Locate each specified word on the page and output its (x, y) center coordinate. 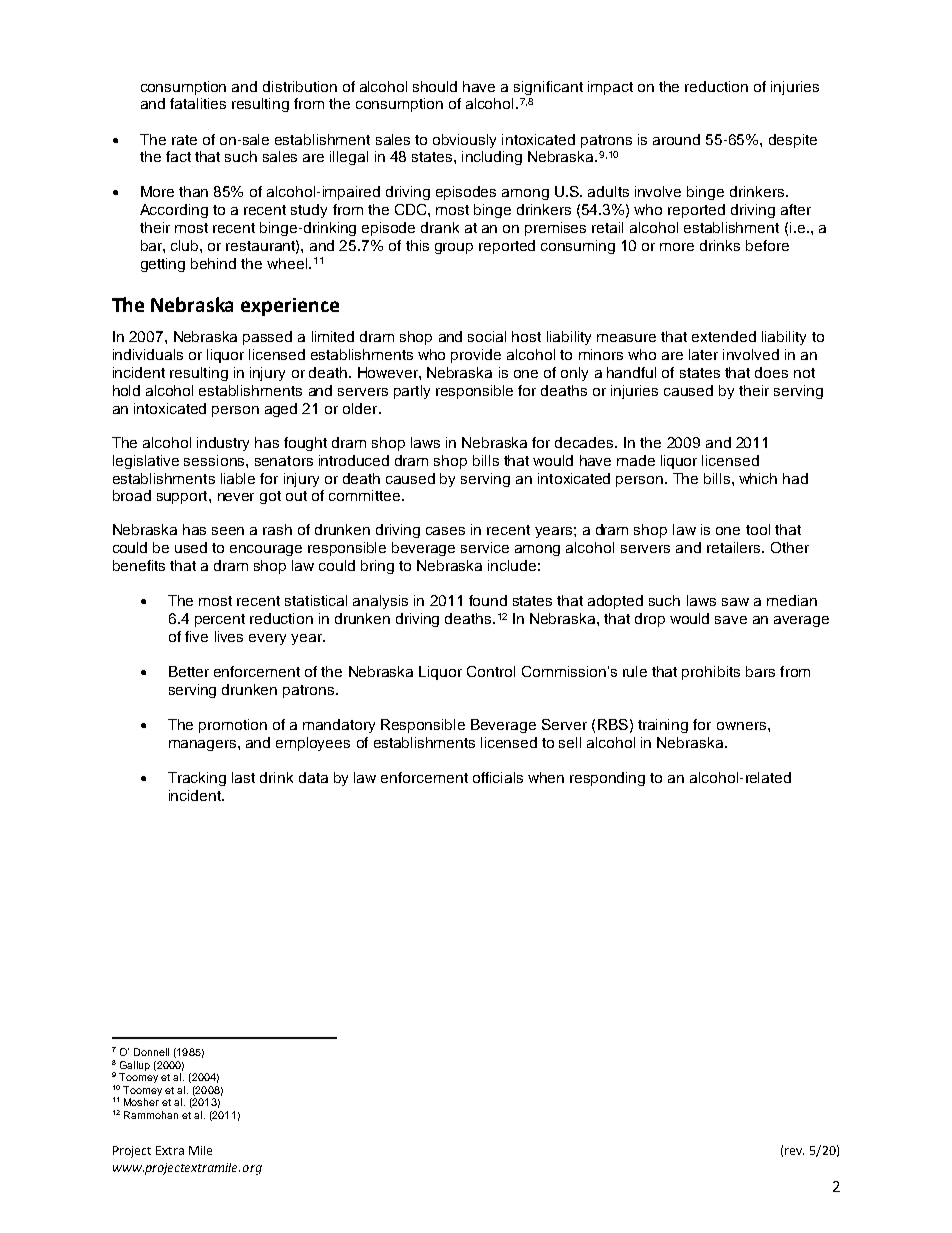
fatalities (198, 103)
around (676, 139)
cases (445, 531)
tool (758, 529)
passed (267, 338)
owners (741, 726)
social (487, 336)
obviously (464, 141)
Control (491, 671)
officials (498, 777)
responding (607, 779)
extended (724, 336)
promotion (233, 726)
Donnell (151, 1052)
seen (228, 531)
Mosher (141, 1102)
